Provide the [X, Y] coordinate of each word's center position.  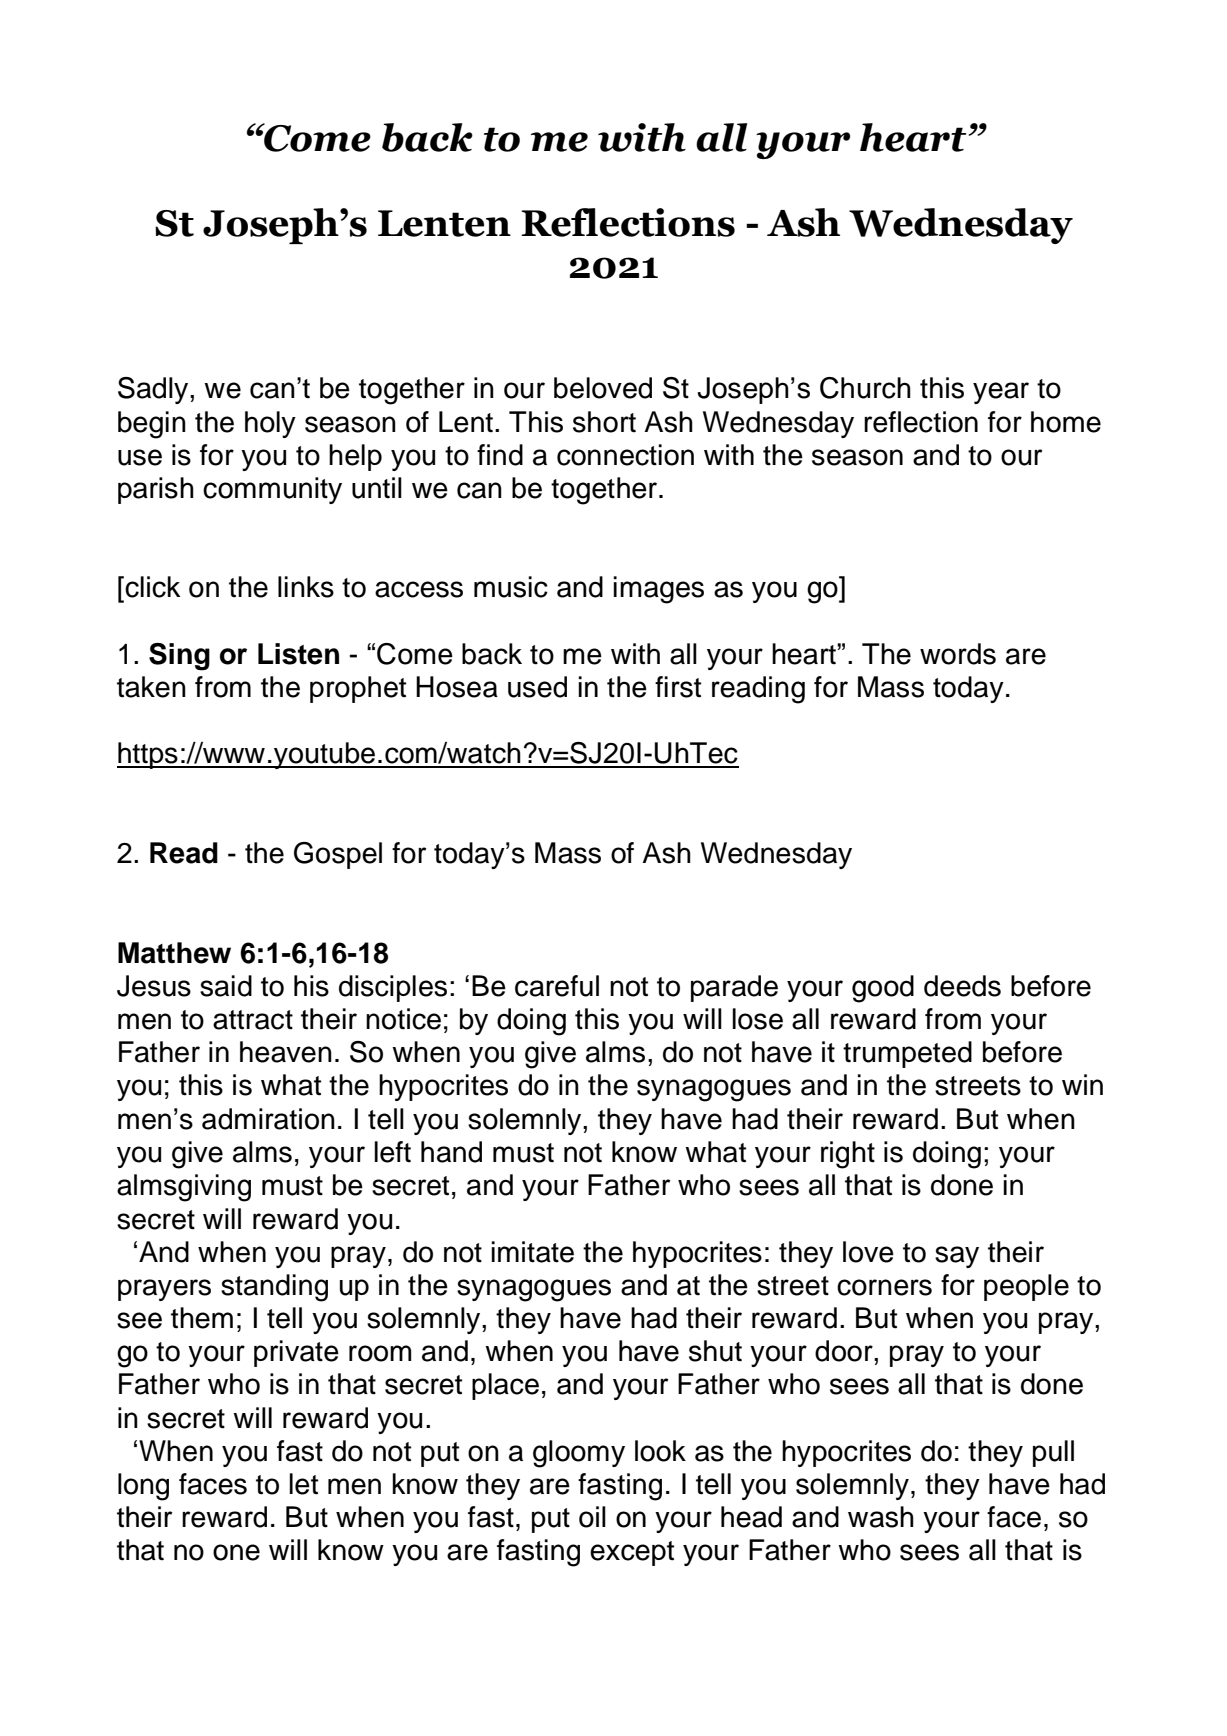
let [303, 1484]
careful [557, 986]
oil [592, 1517]
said [226, 986]
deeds [962, 986]
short [604, 422]
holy [270, 424]
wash [881, 1517]
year [1001, 393]
